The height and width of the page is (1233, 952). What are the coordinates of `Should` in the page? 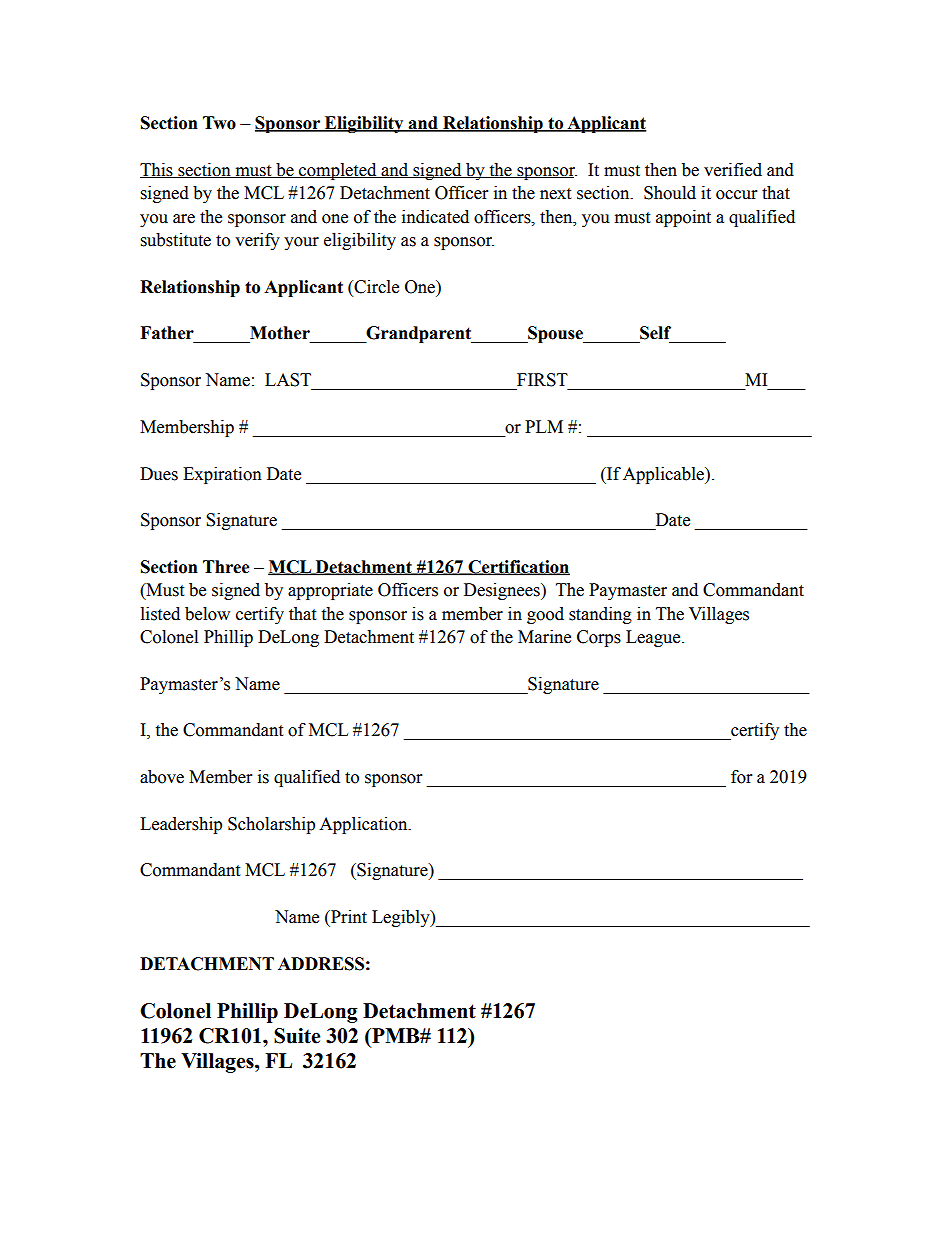 It's located at (670, 193).
